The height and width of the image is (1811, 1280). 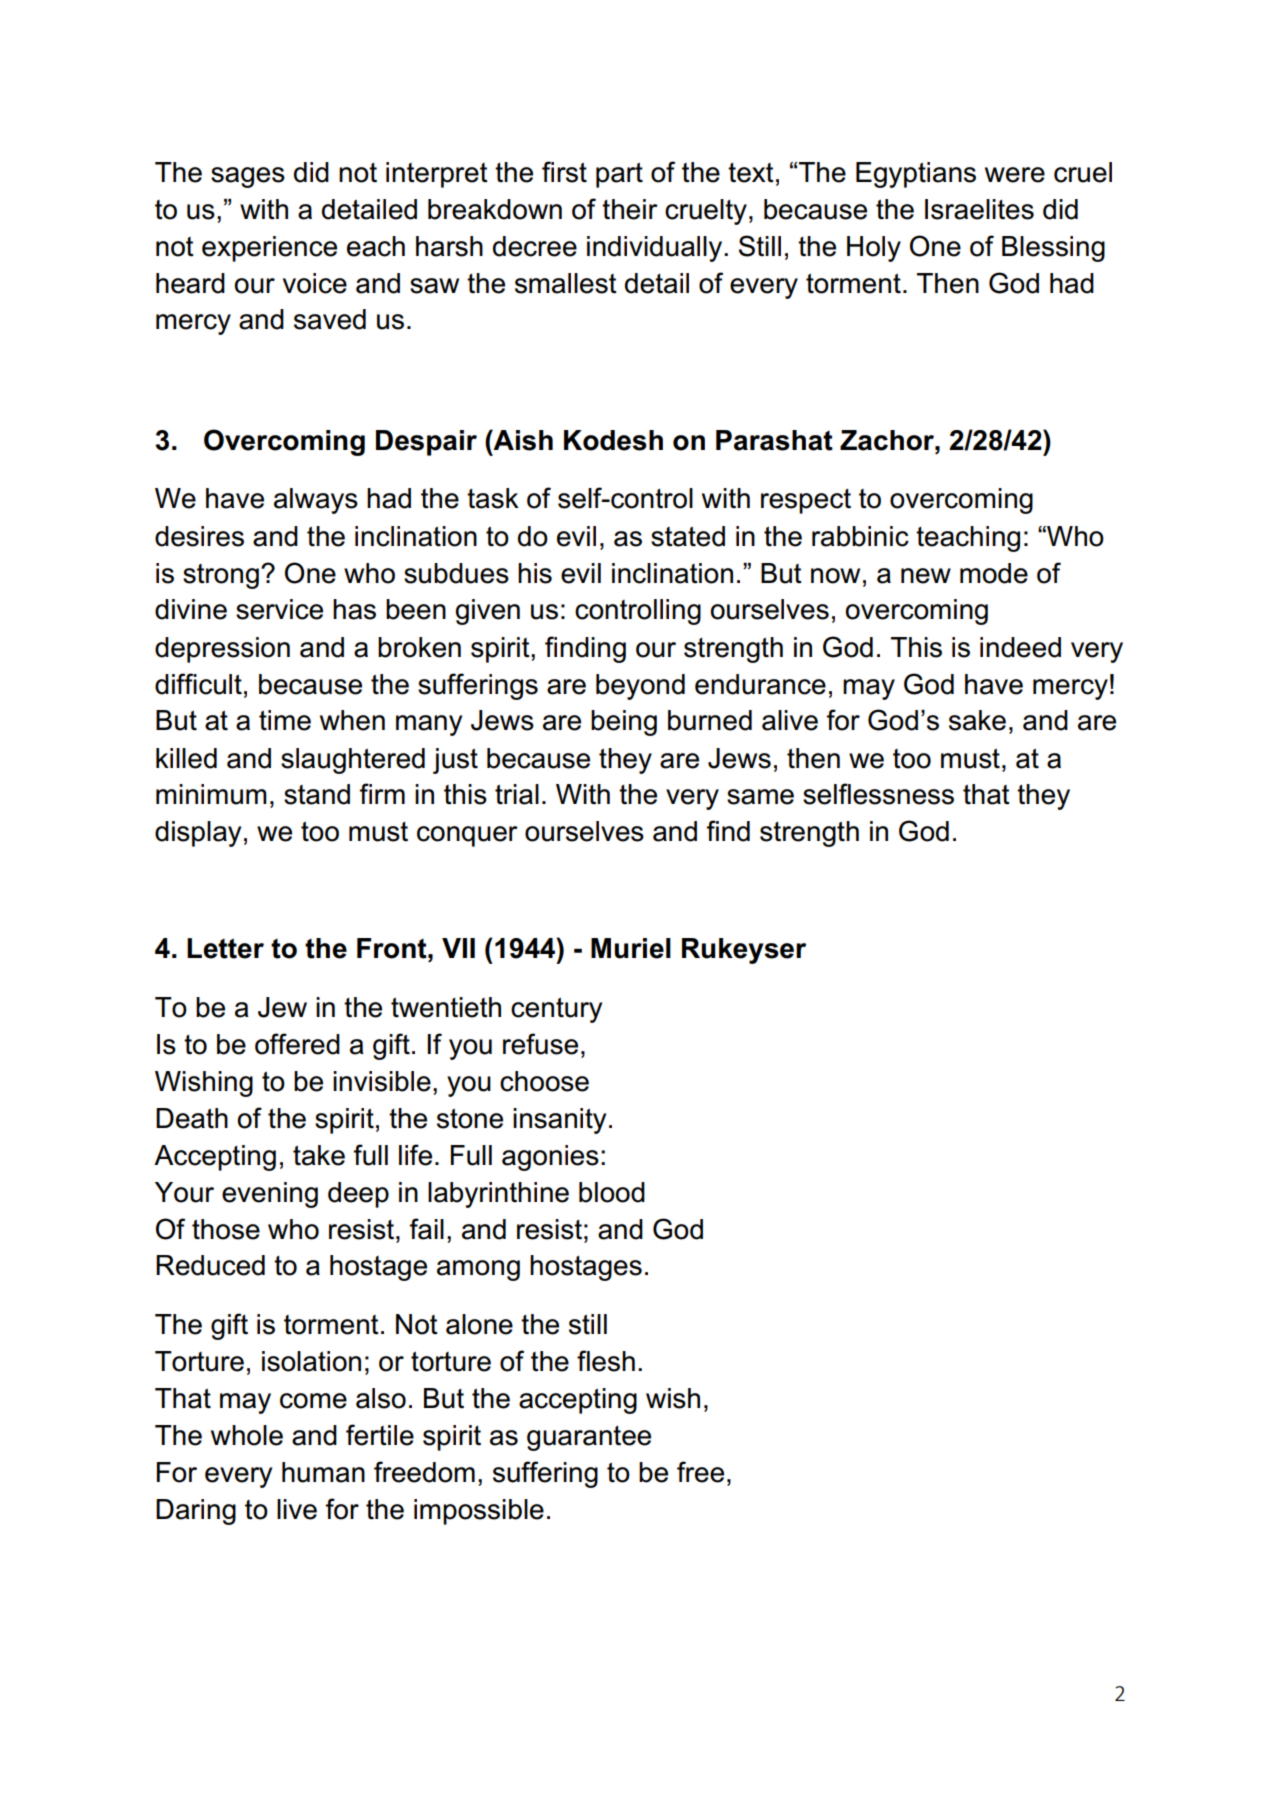 I want to click on stand, so click(x=317, y=794).
